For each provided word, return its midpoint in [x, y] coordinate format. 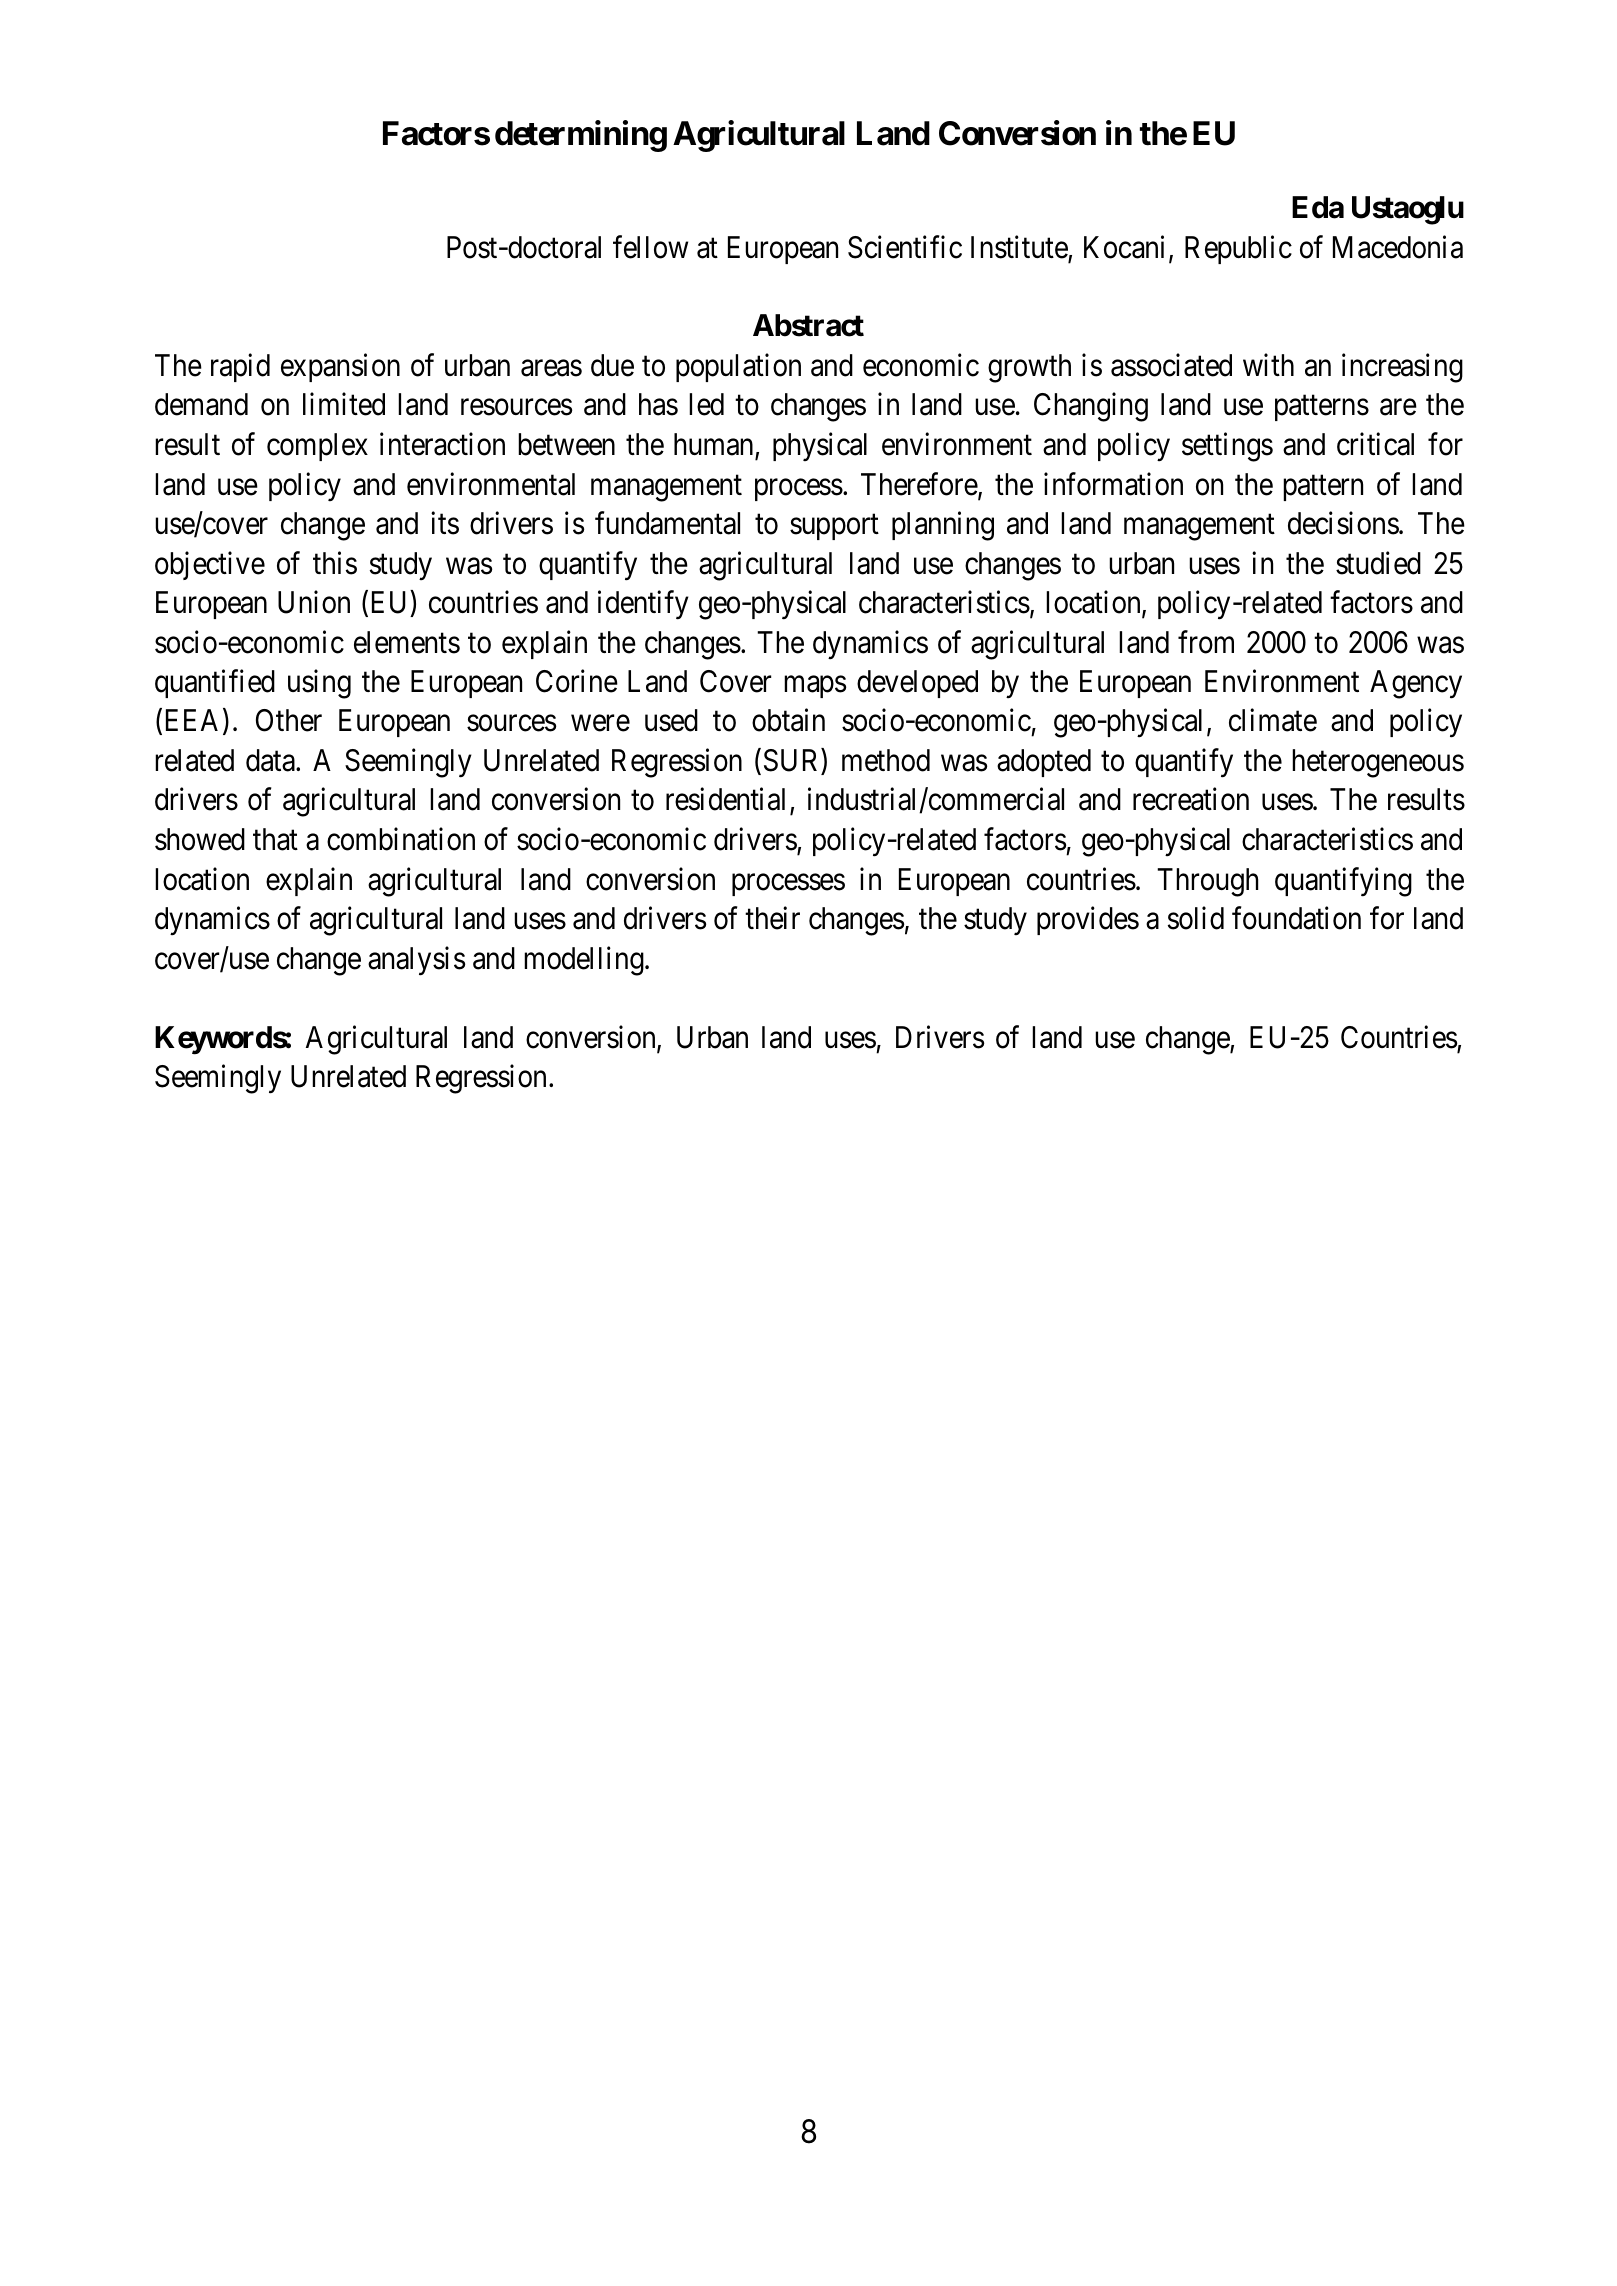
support [834, 527]
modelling [585, 961]
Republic [1238, 249]
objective [210, 565]
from [1206, 642]
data [271, 760]
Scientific [905, 247]
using [319, 684]
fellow [650, 247]
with [1268, 365]
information [1113, 484]
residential [728, 801]
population [738, 368]
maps [815, 687]
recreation [1191, 799]
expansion [340, 368]
